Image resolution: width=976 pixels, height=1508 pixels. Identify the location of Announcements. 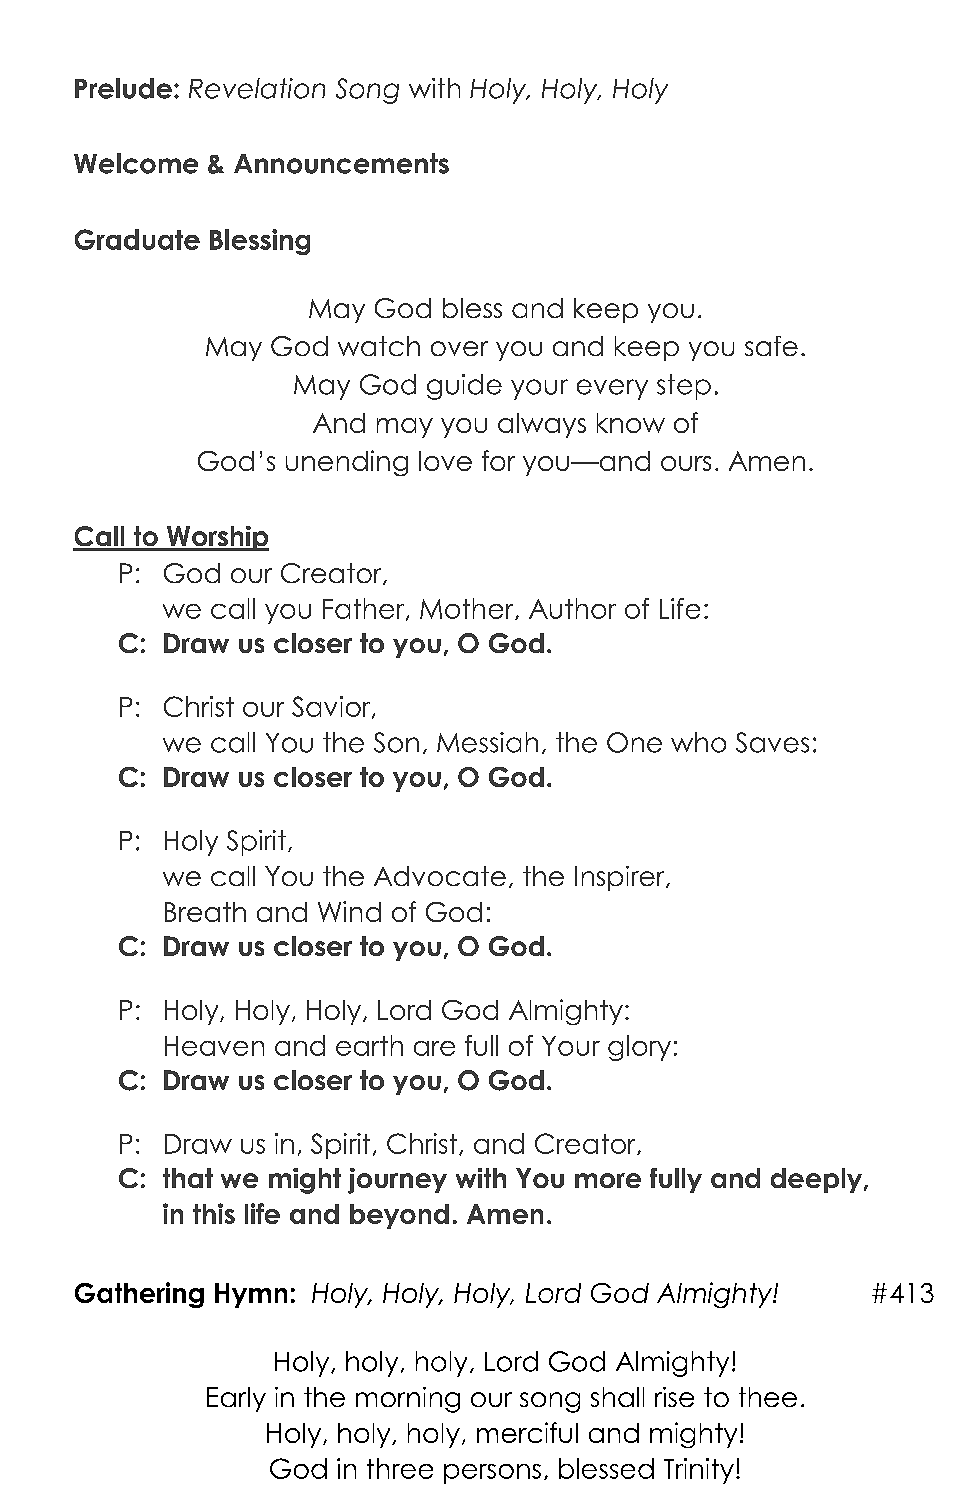
(341, 163).
